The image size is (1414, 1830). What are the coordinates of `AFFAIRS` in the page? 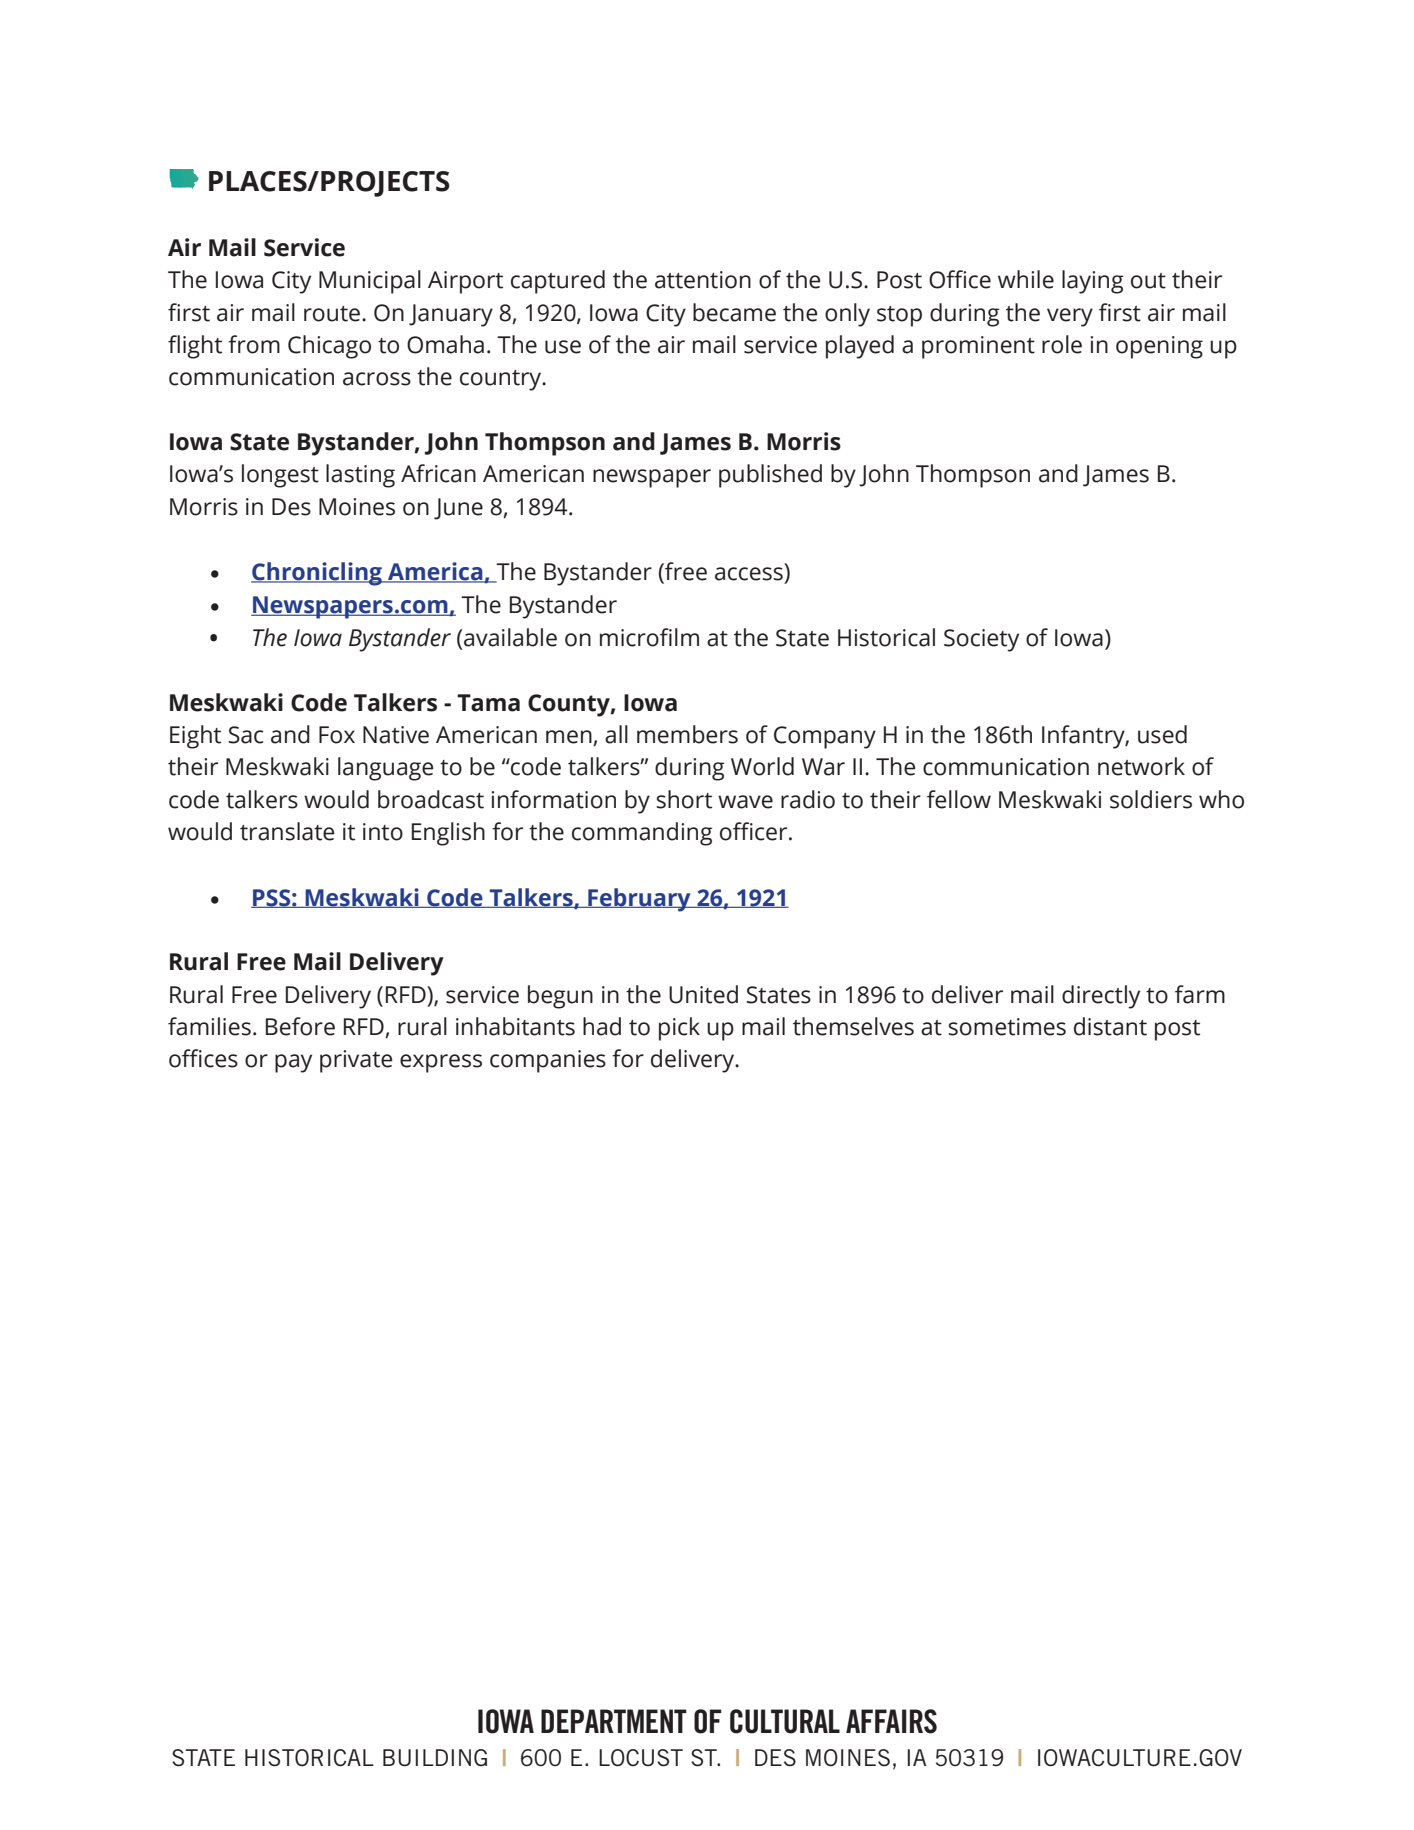 It's located at (891, 1721).
